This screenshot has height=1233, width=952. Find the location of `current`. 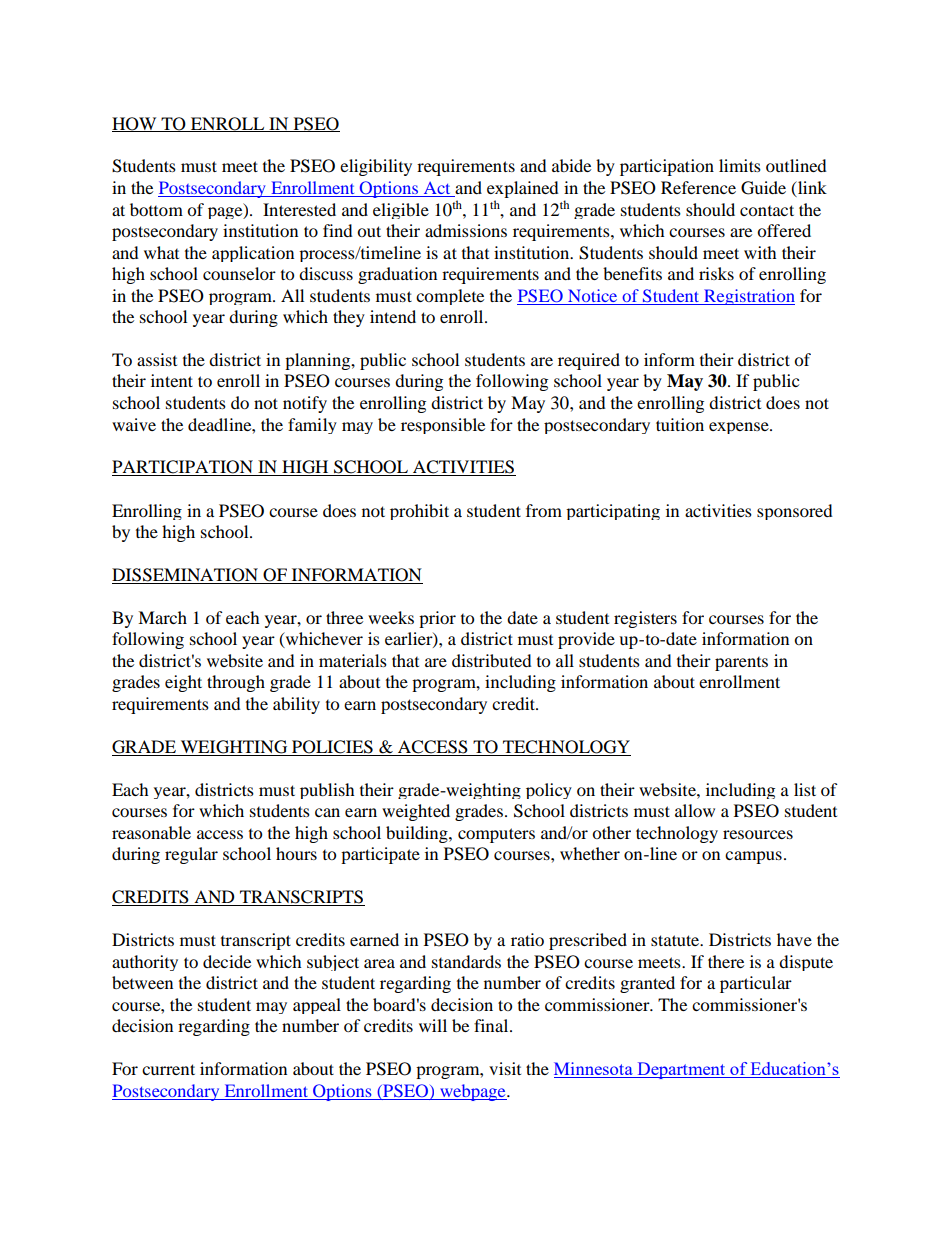

current is located at coordinates (168, 1069).
